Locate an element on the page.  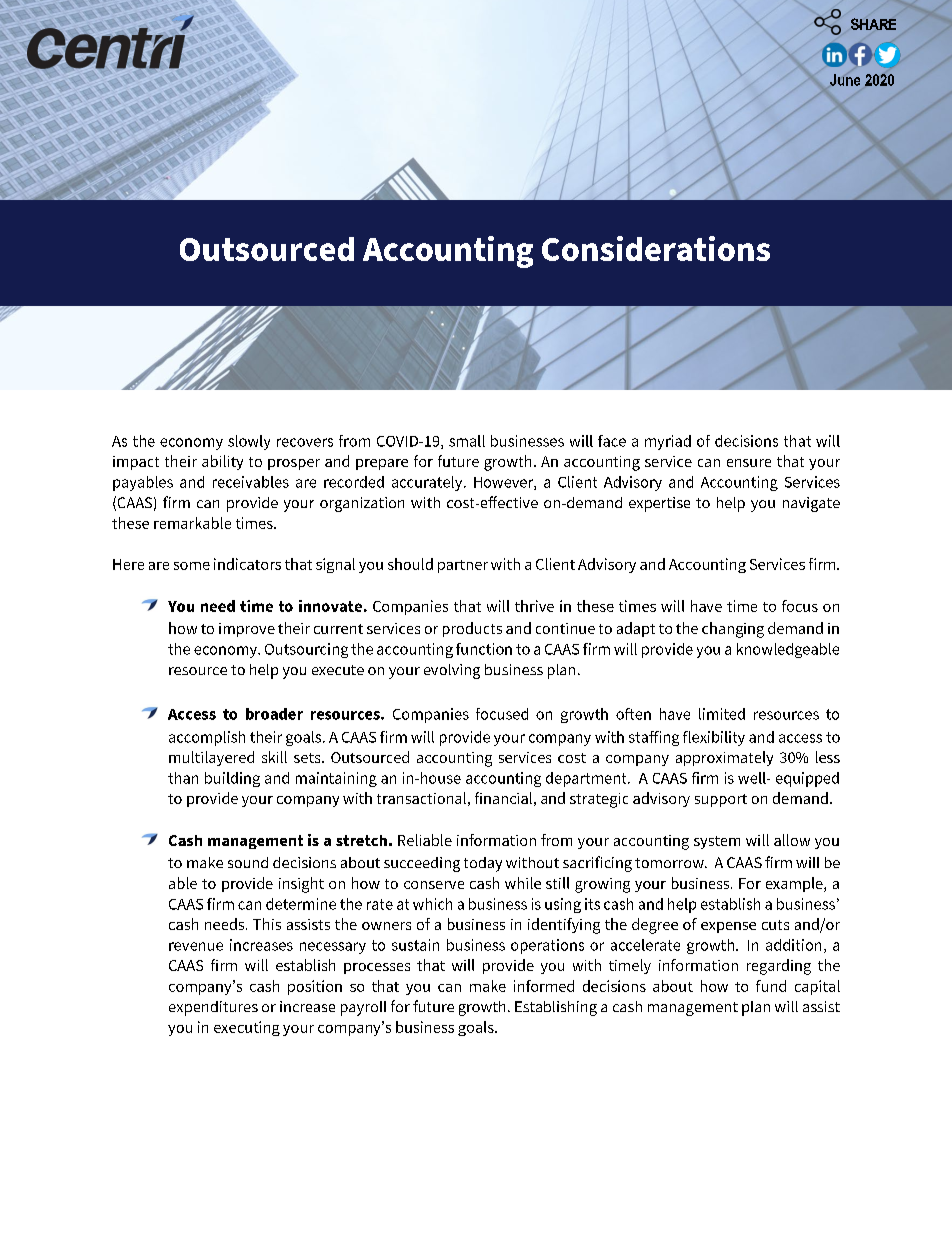
expenditures is located at coordinates (213, 1008).
